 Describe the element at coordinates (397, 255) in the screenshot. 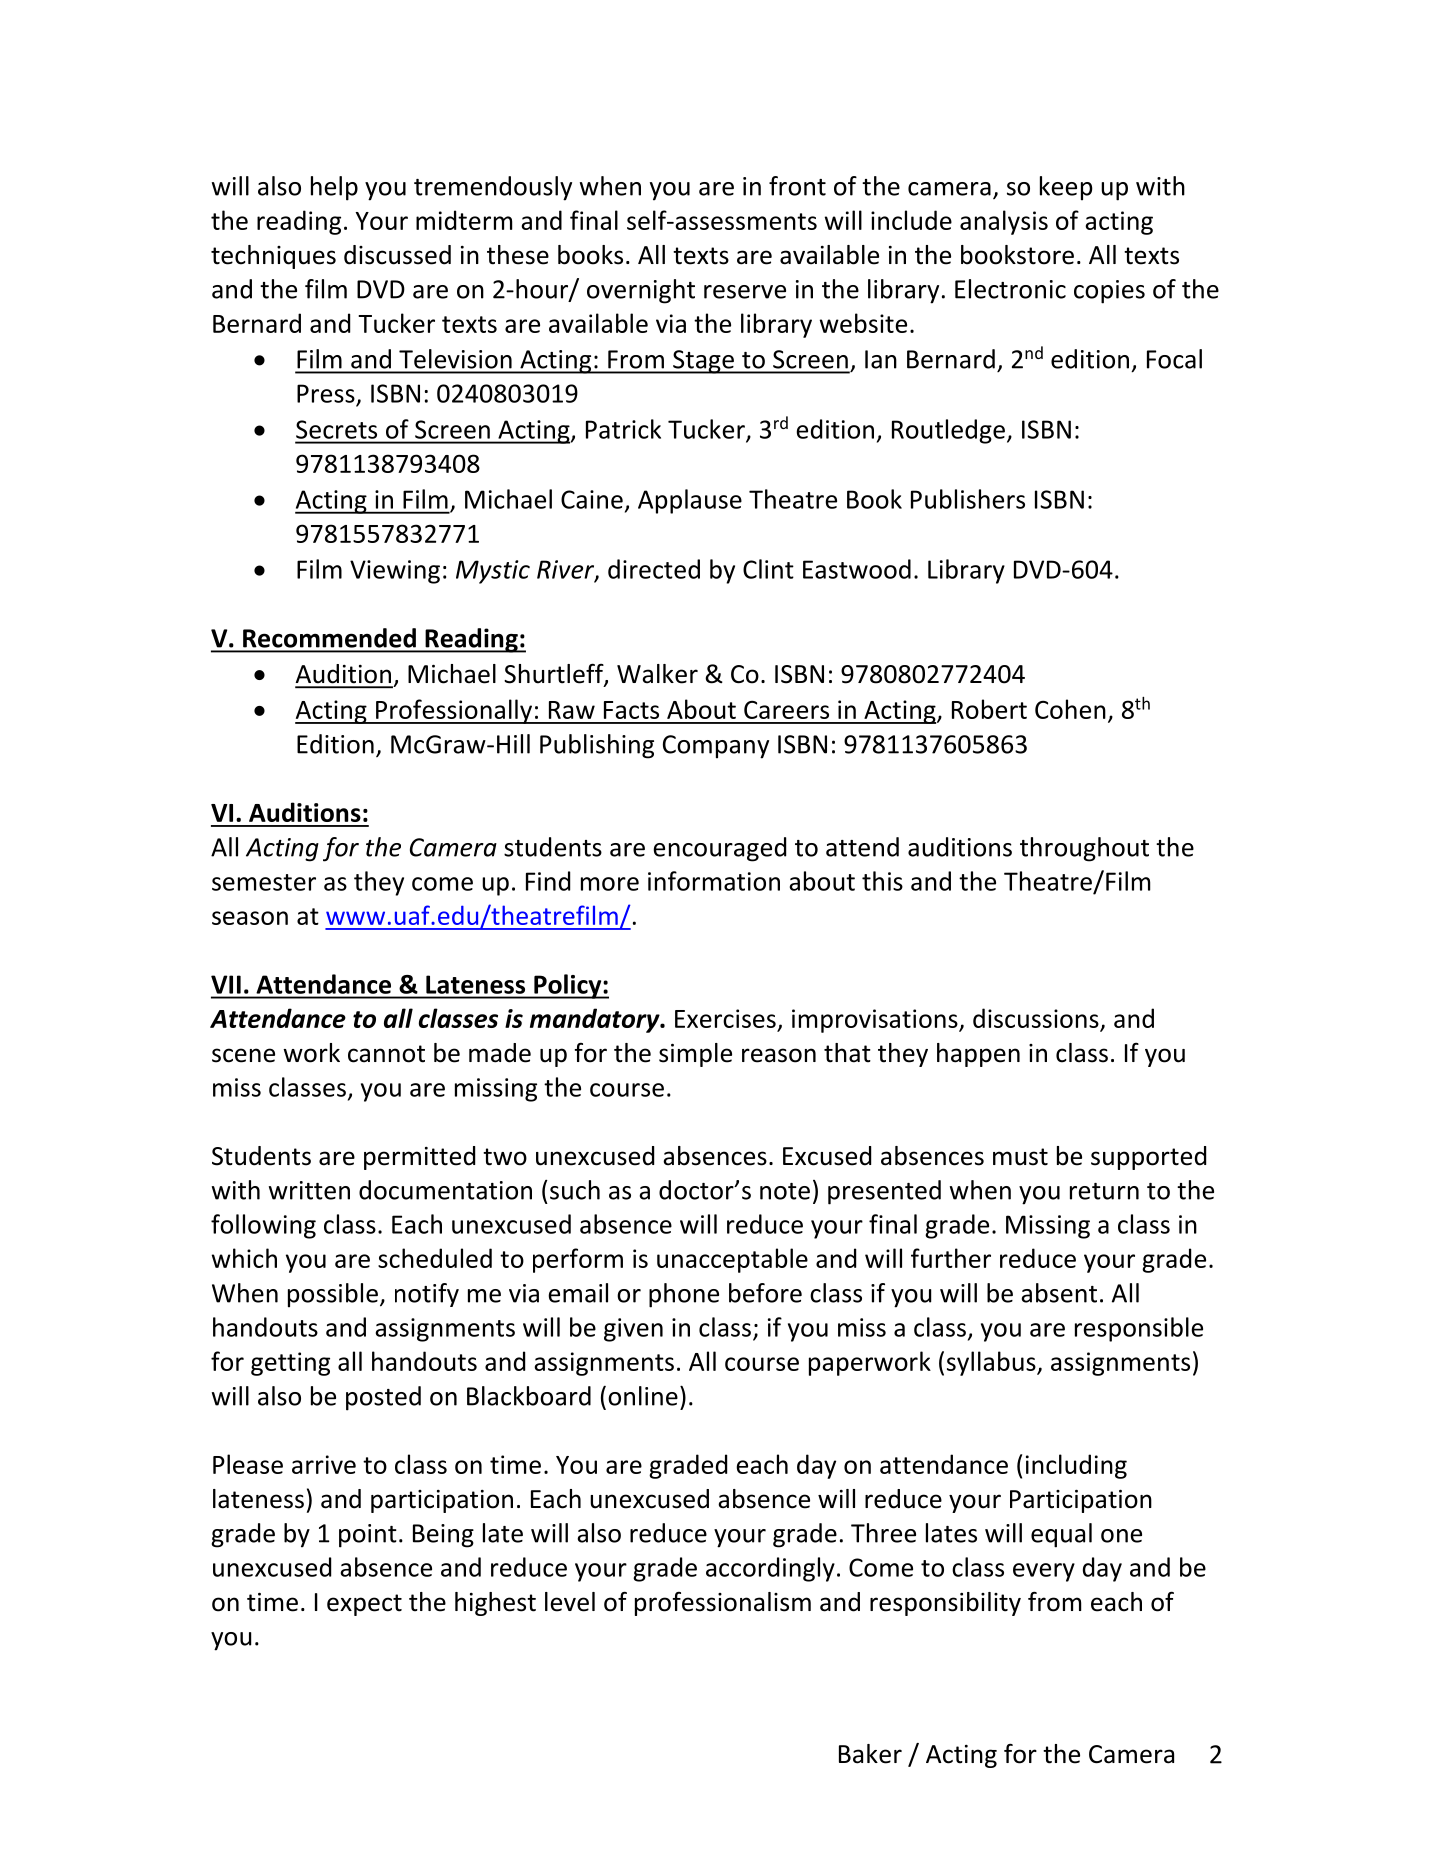

I see `discussed` at that location.
